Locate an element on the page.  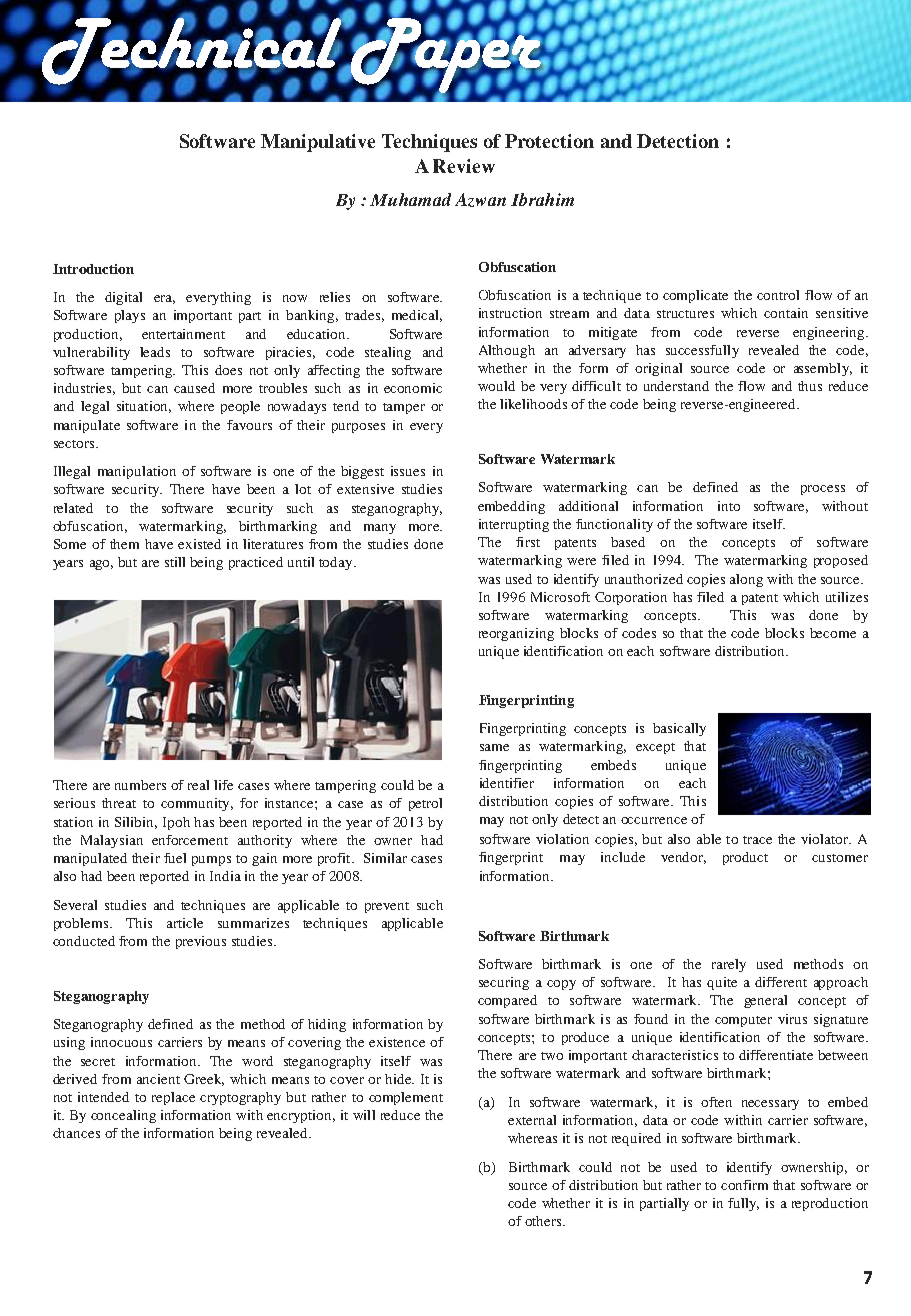
thus is located at coordinates (810, 386).
